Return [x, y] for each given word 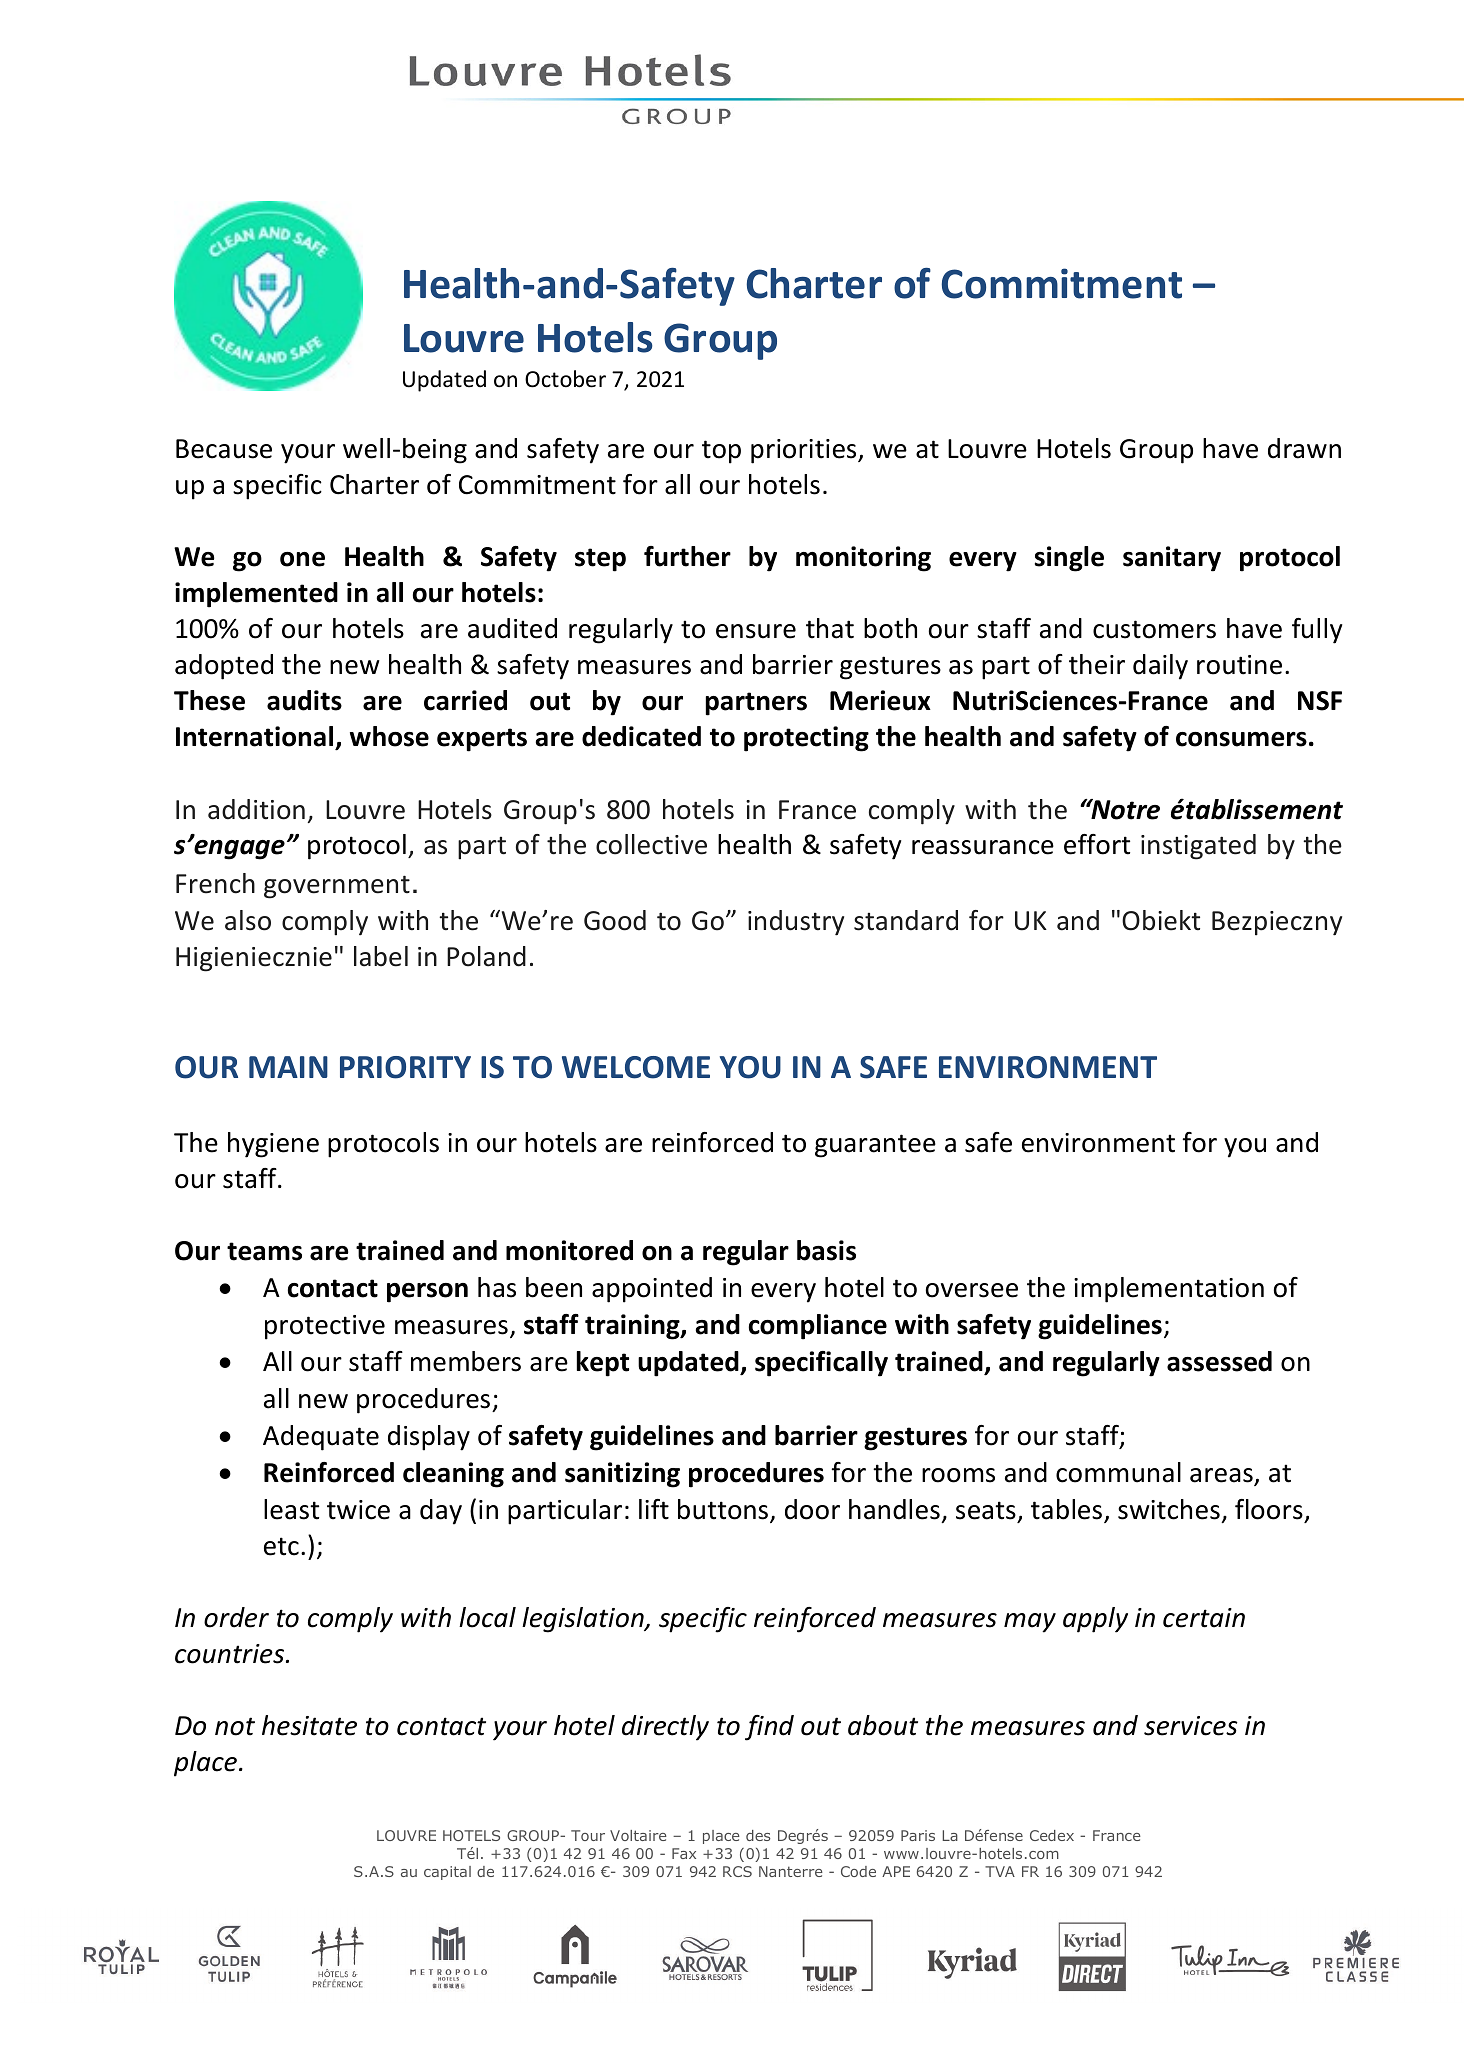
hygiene [273, 1145]
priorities [805, 451]
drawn [1304, 448]
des [758, 1835]
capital [447, 1873]
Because [224, 449]
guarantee [875, 1146]
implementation [1169, 1290]
